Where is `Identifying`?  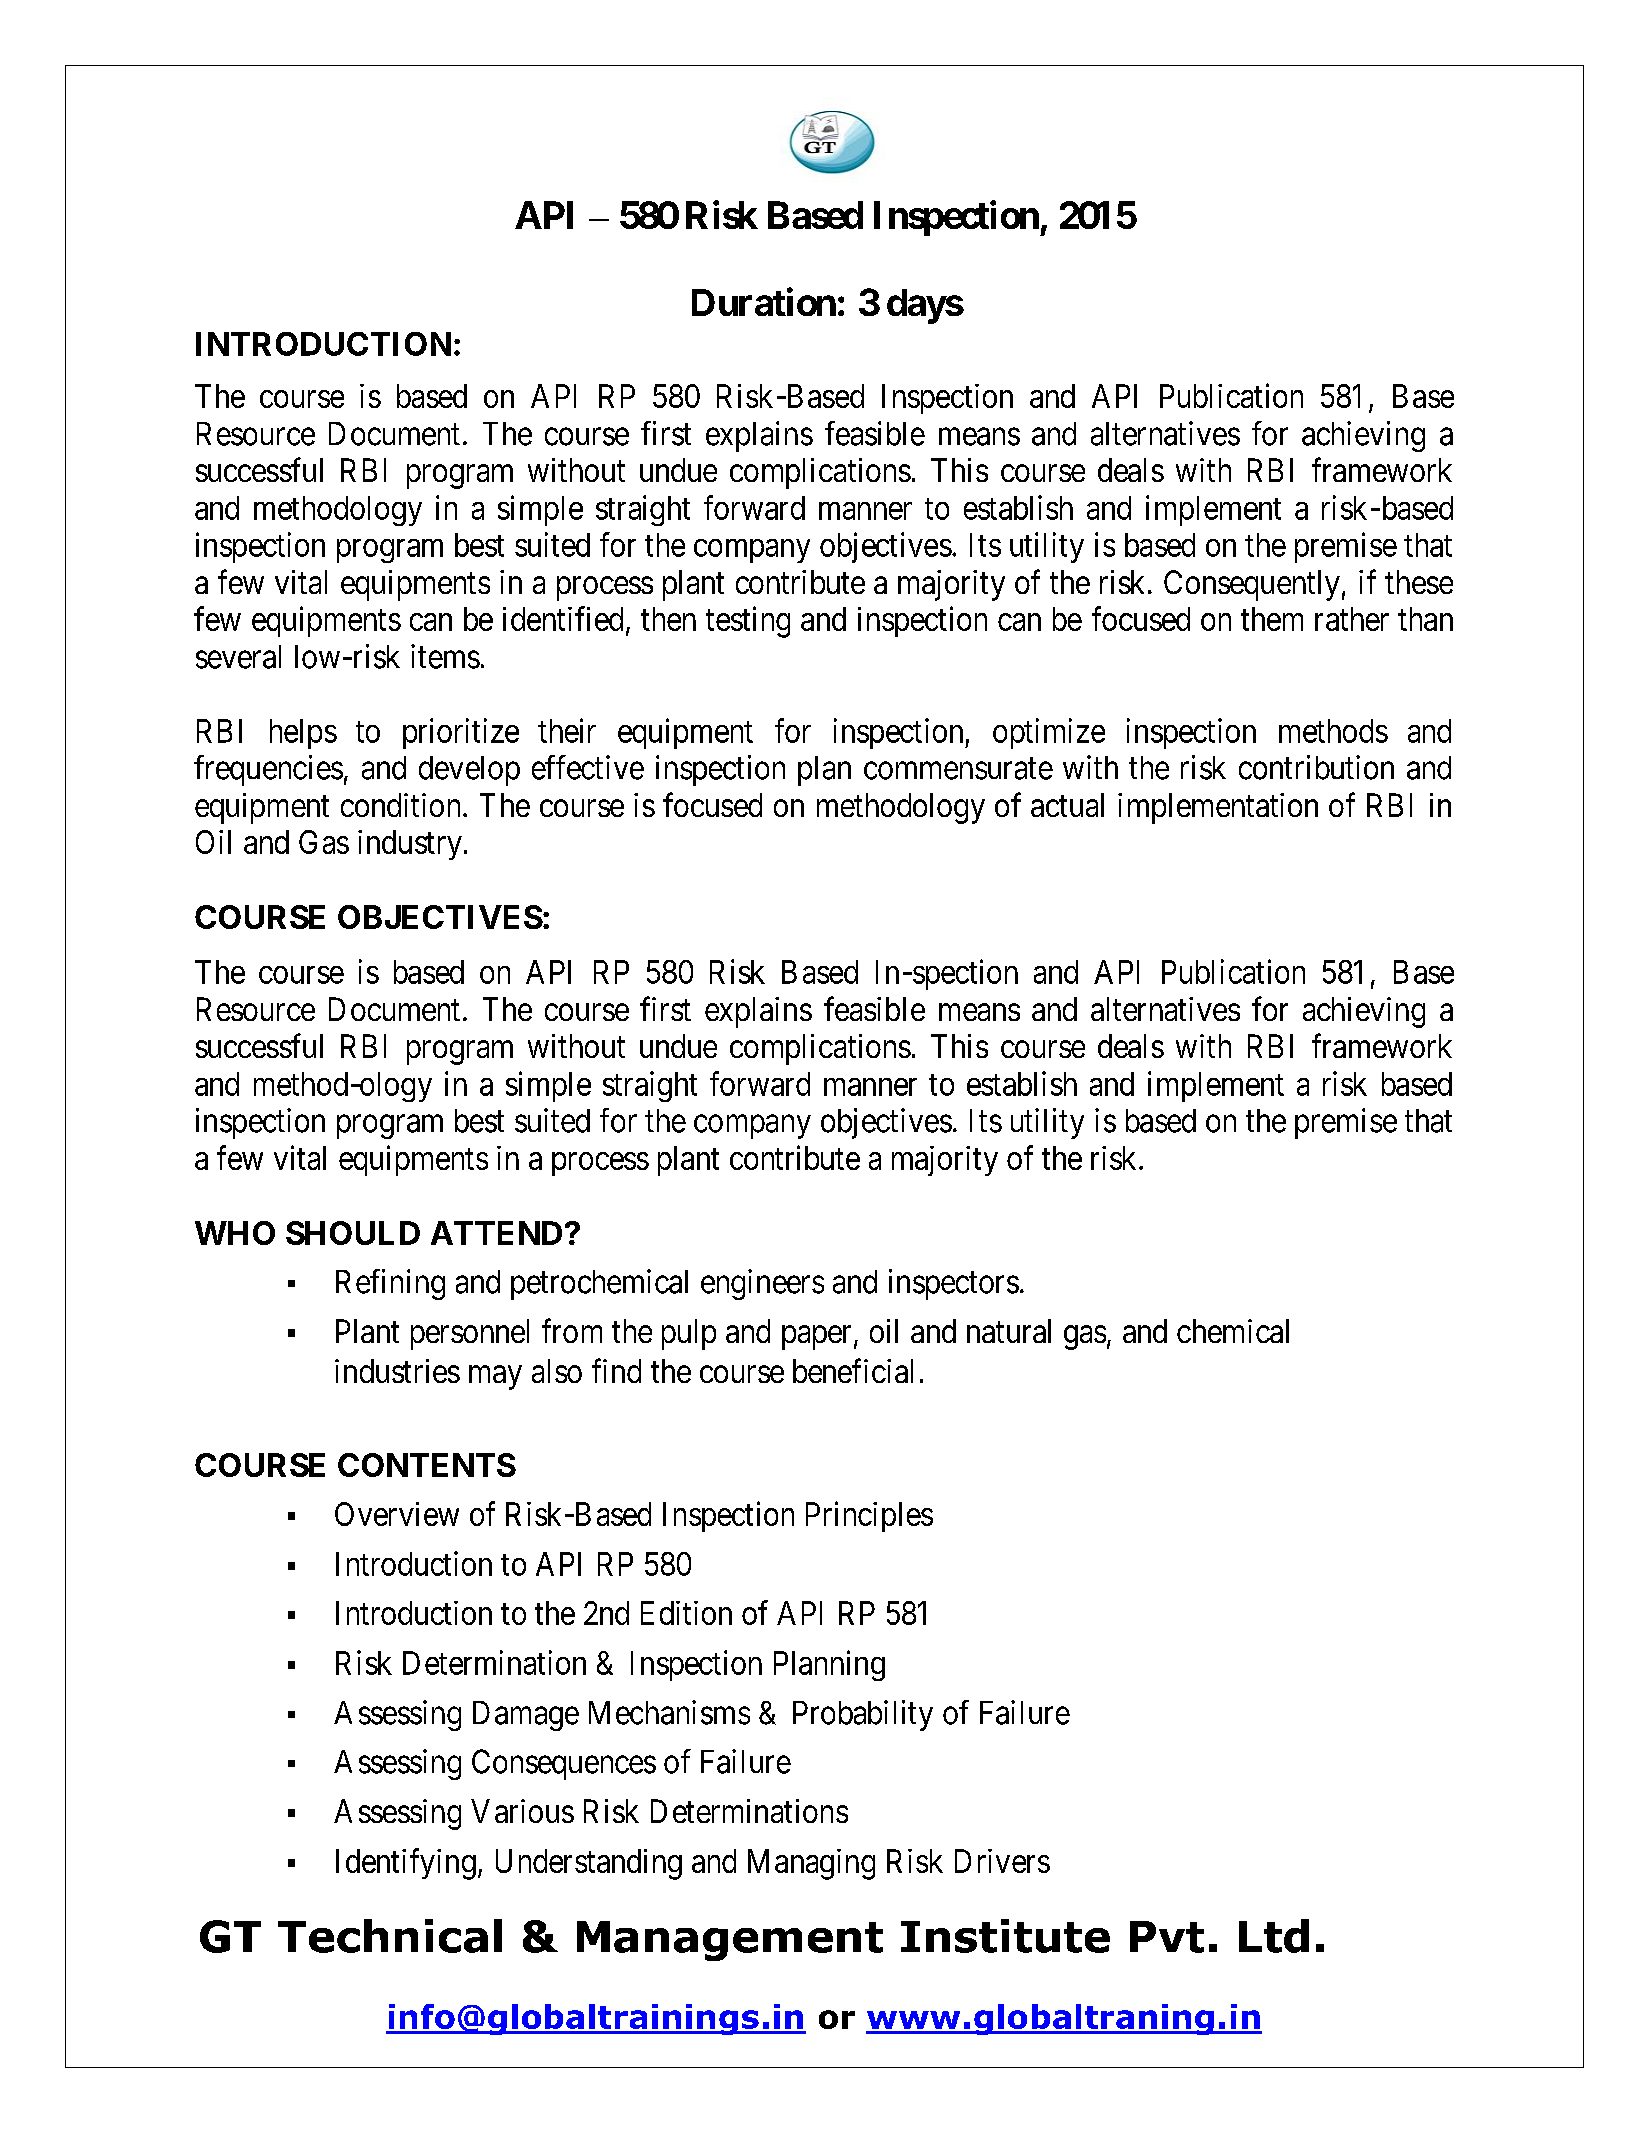 Identifying is located at coordinates (406, 1864).
